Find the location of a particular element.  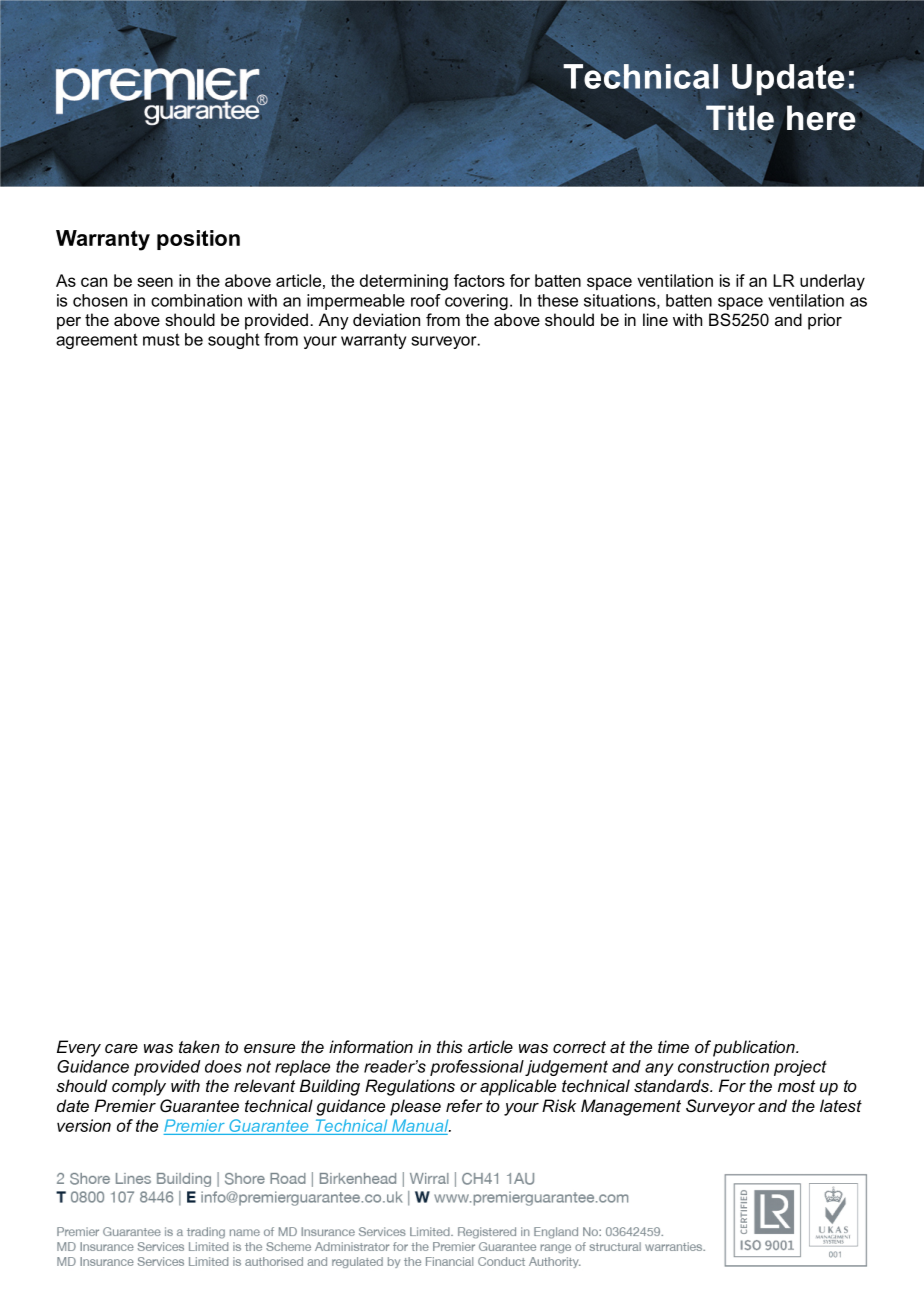

Title is located at coordinates (740, 118).
